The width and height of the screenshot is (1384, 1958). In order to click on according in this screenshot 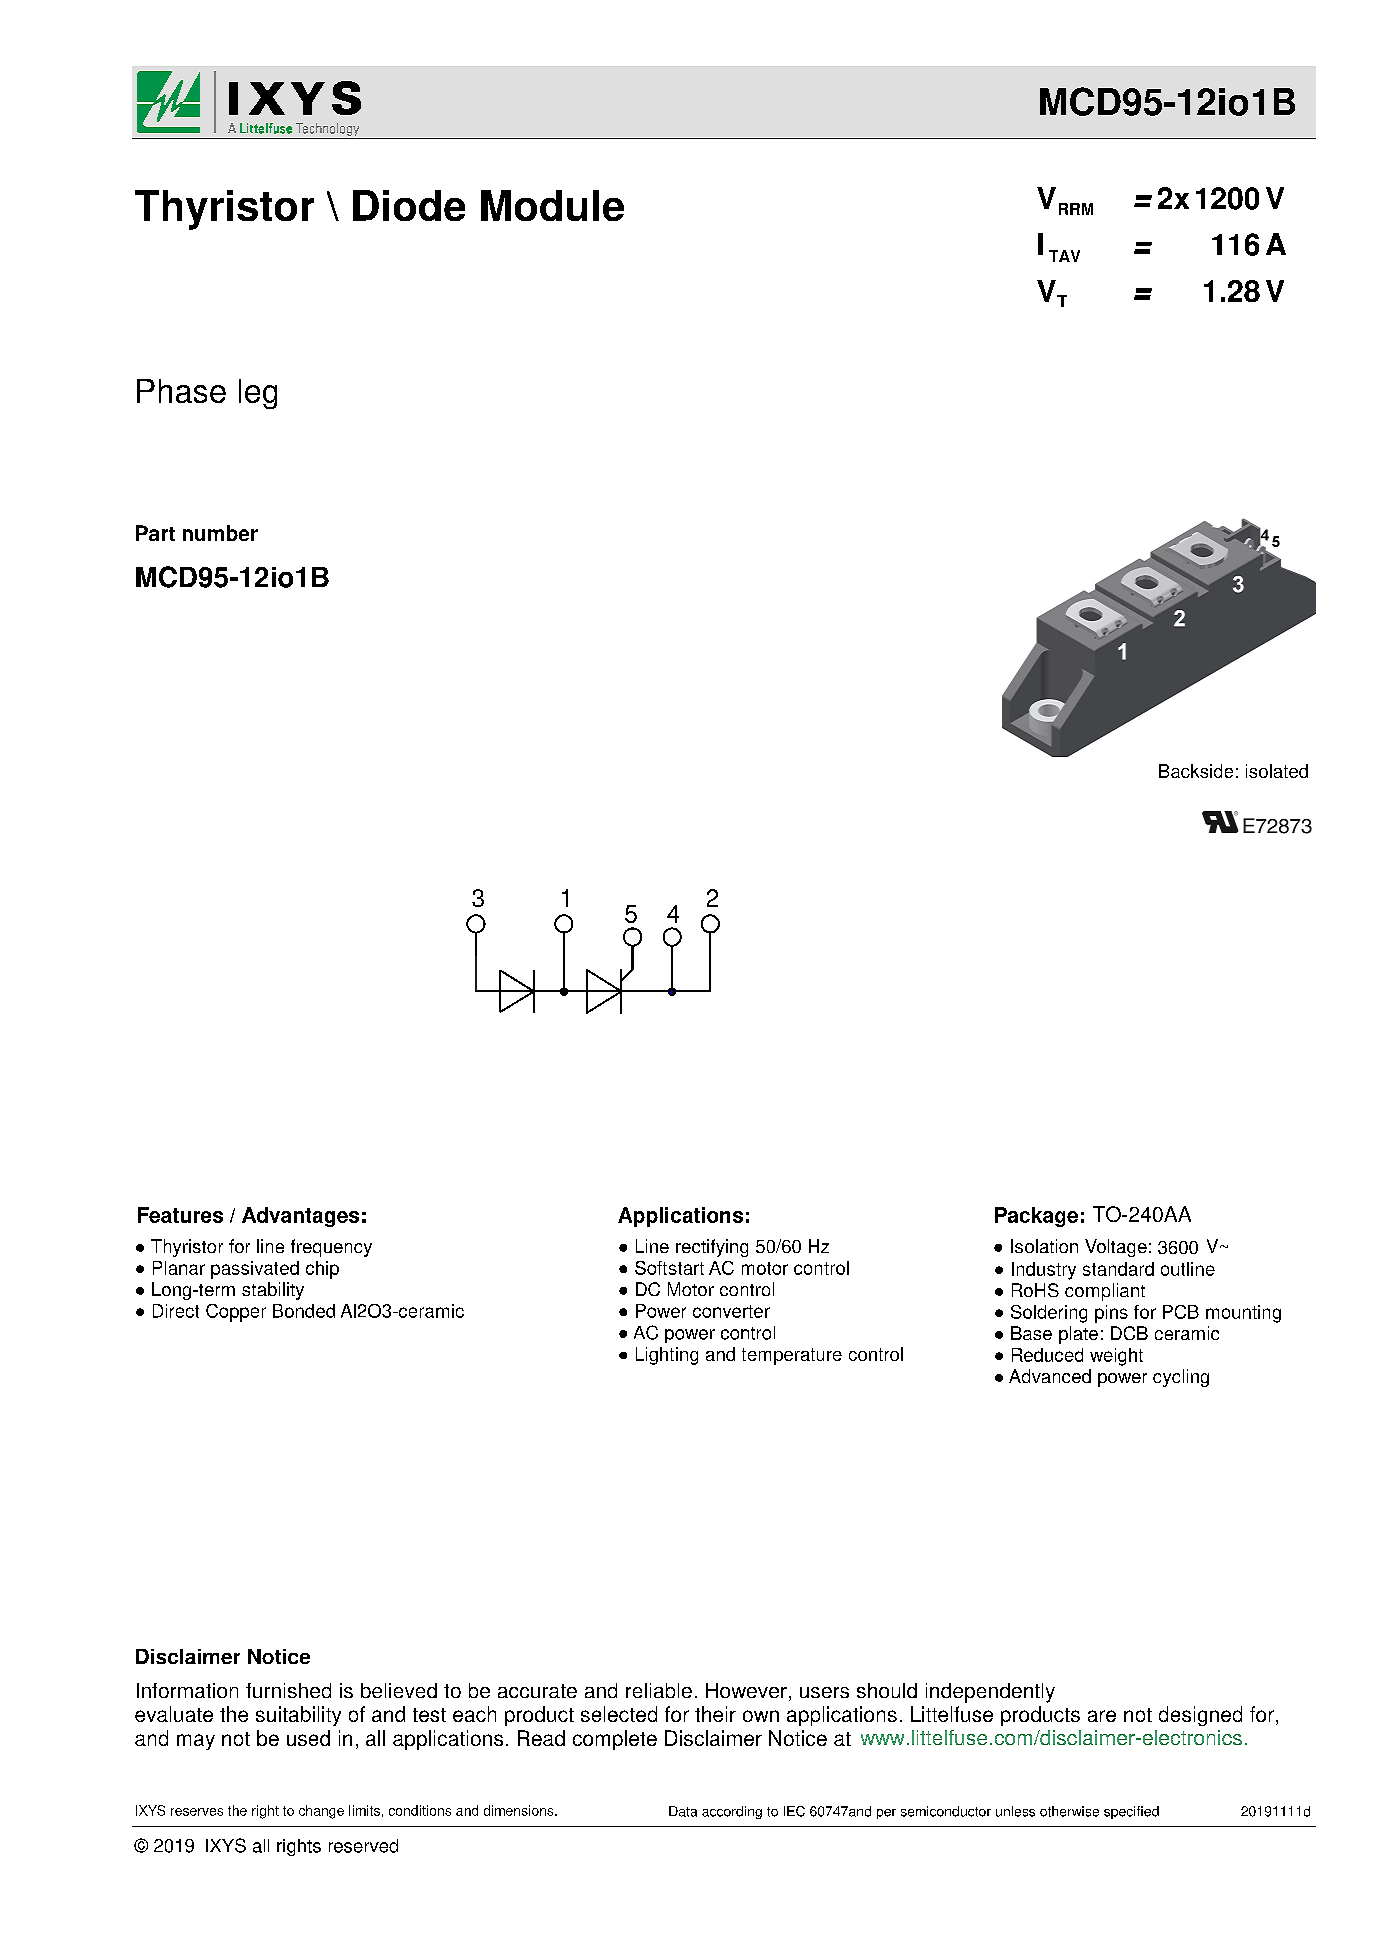, I will do `click(732, 1812)`.
